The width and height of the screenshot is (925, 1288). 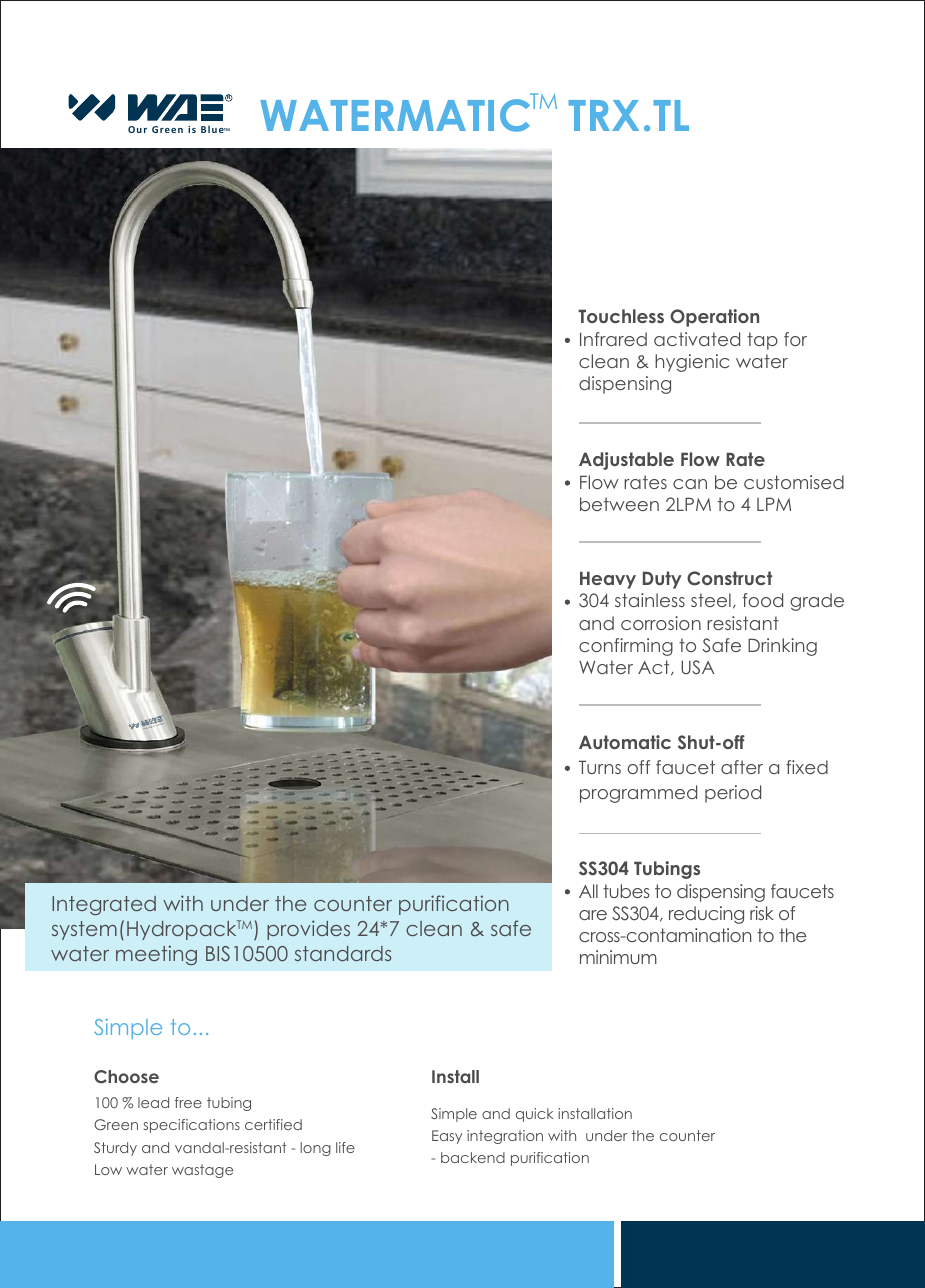 I want to click on Touchless, so click(x=621, y=316).
